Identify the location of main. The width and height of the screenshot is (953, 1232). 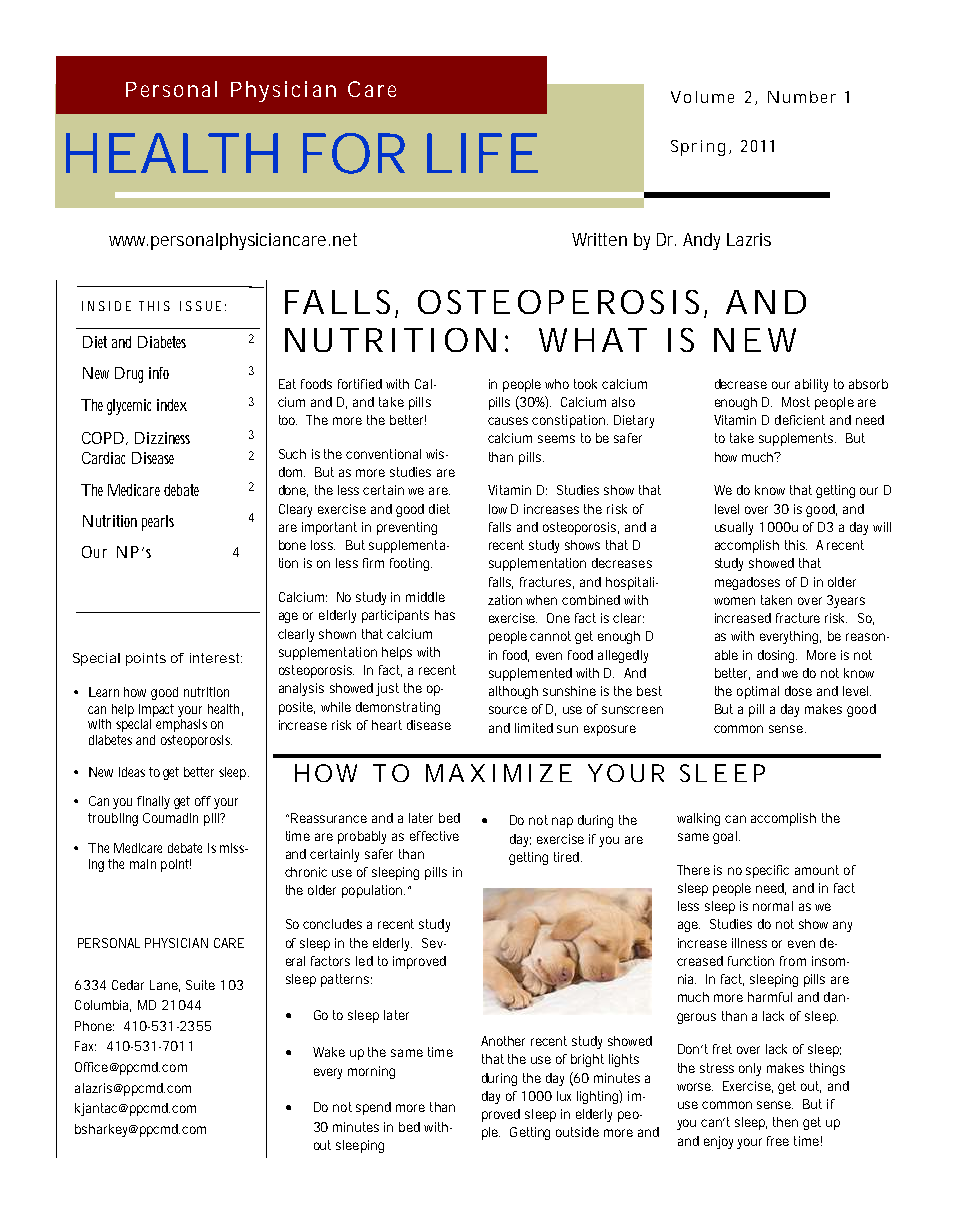
(143, 864).
